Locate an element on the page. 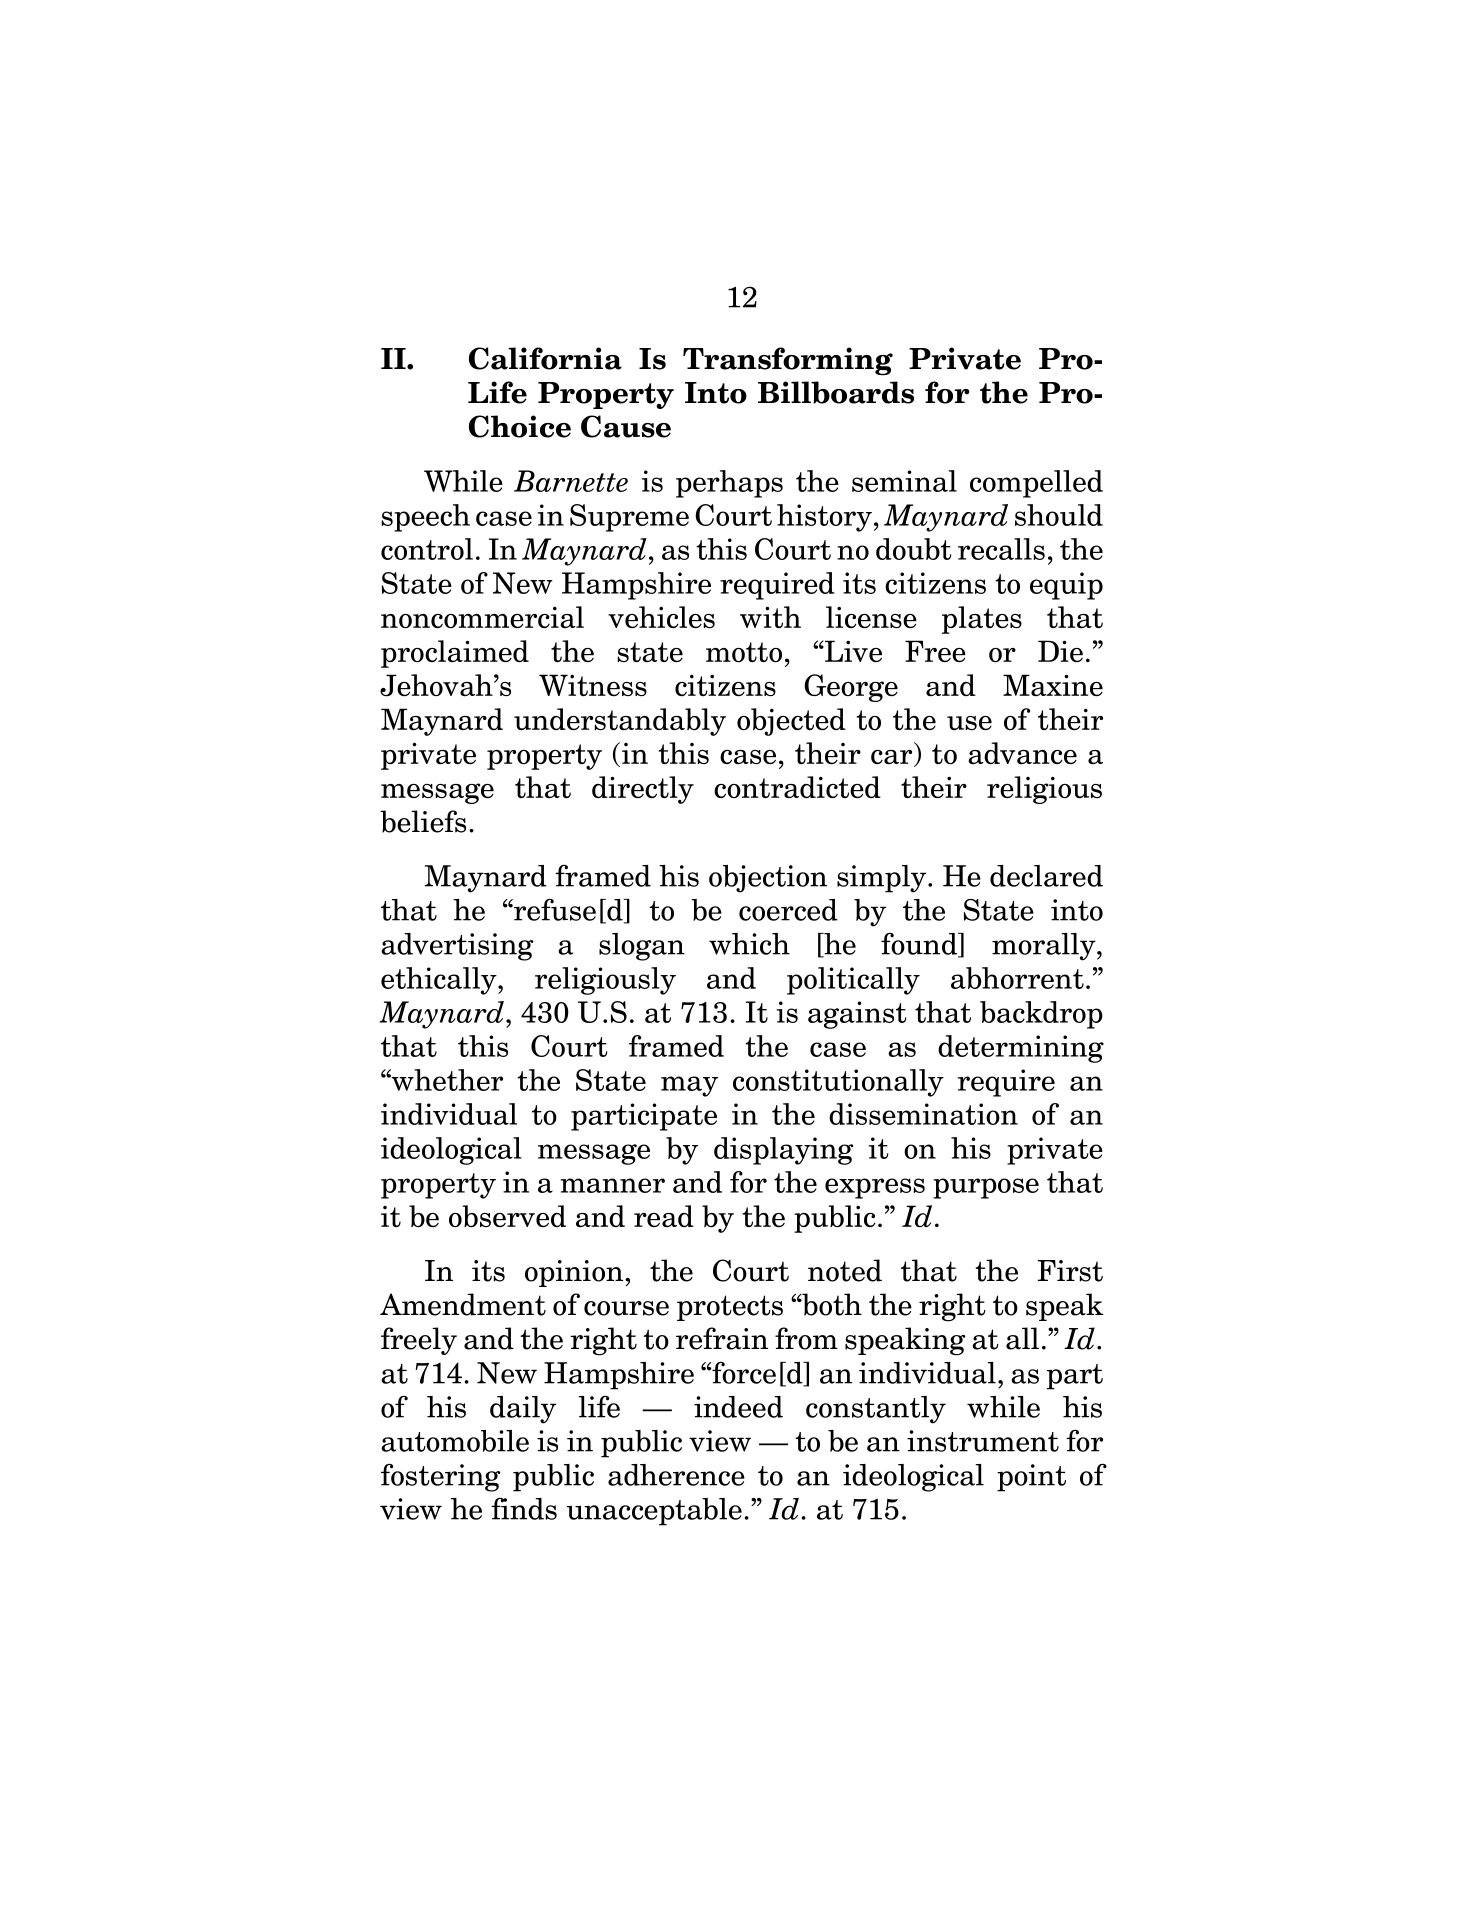  finds is located at coordinates (524, 1509).
